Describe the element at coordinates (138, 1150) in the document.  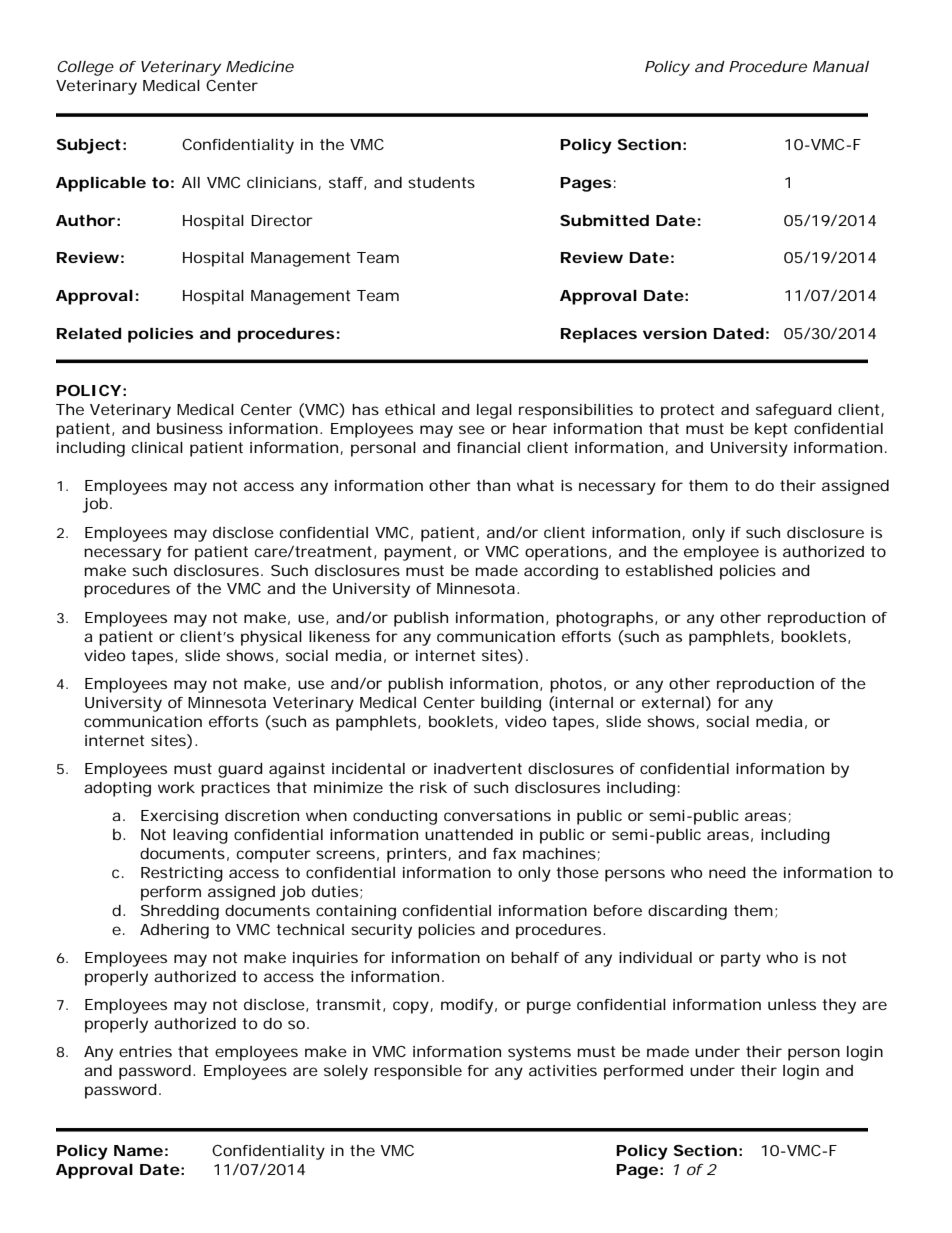
I see `Name` at that location.
